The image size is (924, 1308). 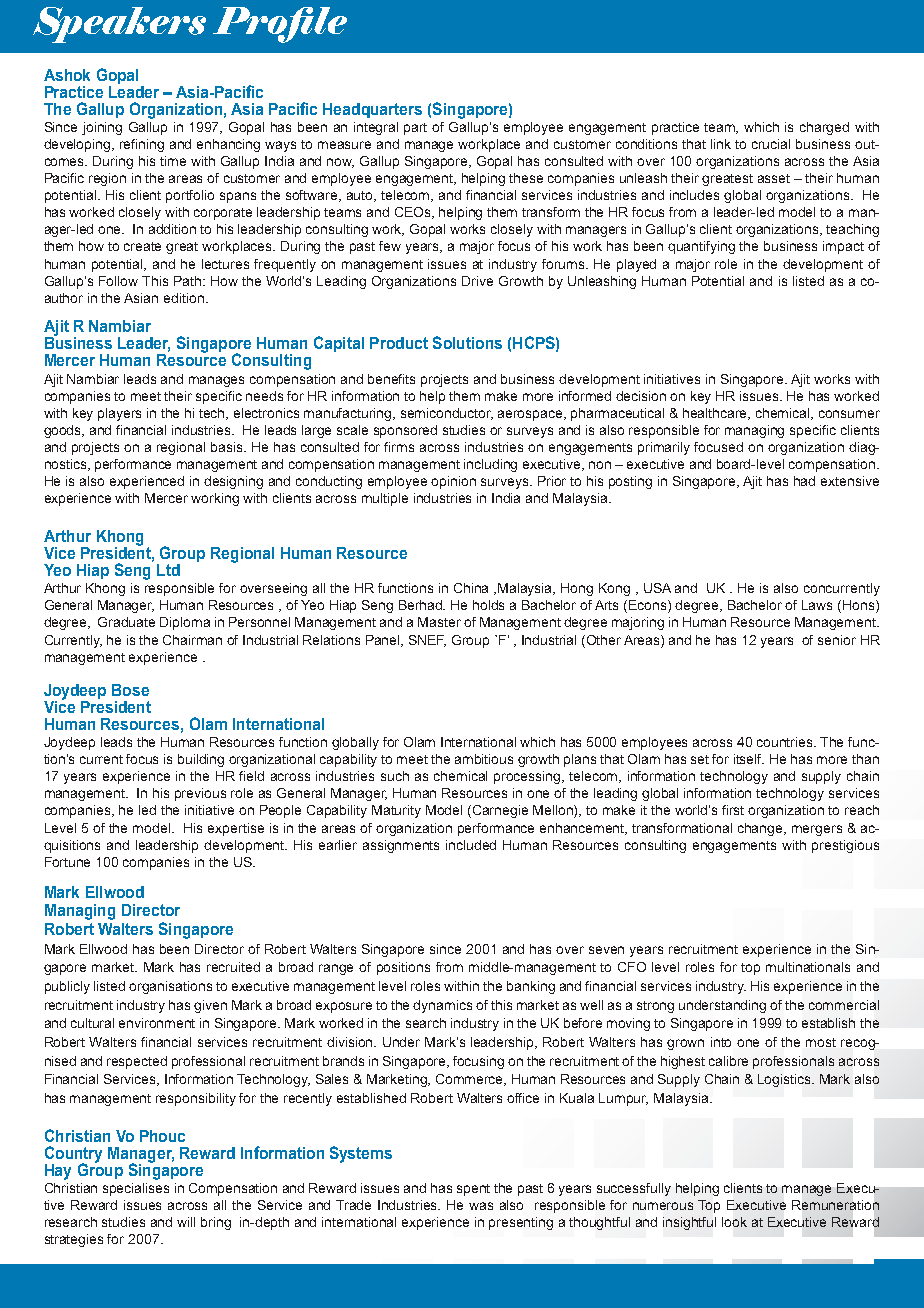 What do you see at coordinates (136, 1189) in the page?
I see `specialises` at bounding box center [136, 1189].
